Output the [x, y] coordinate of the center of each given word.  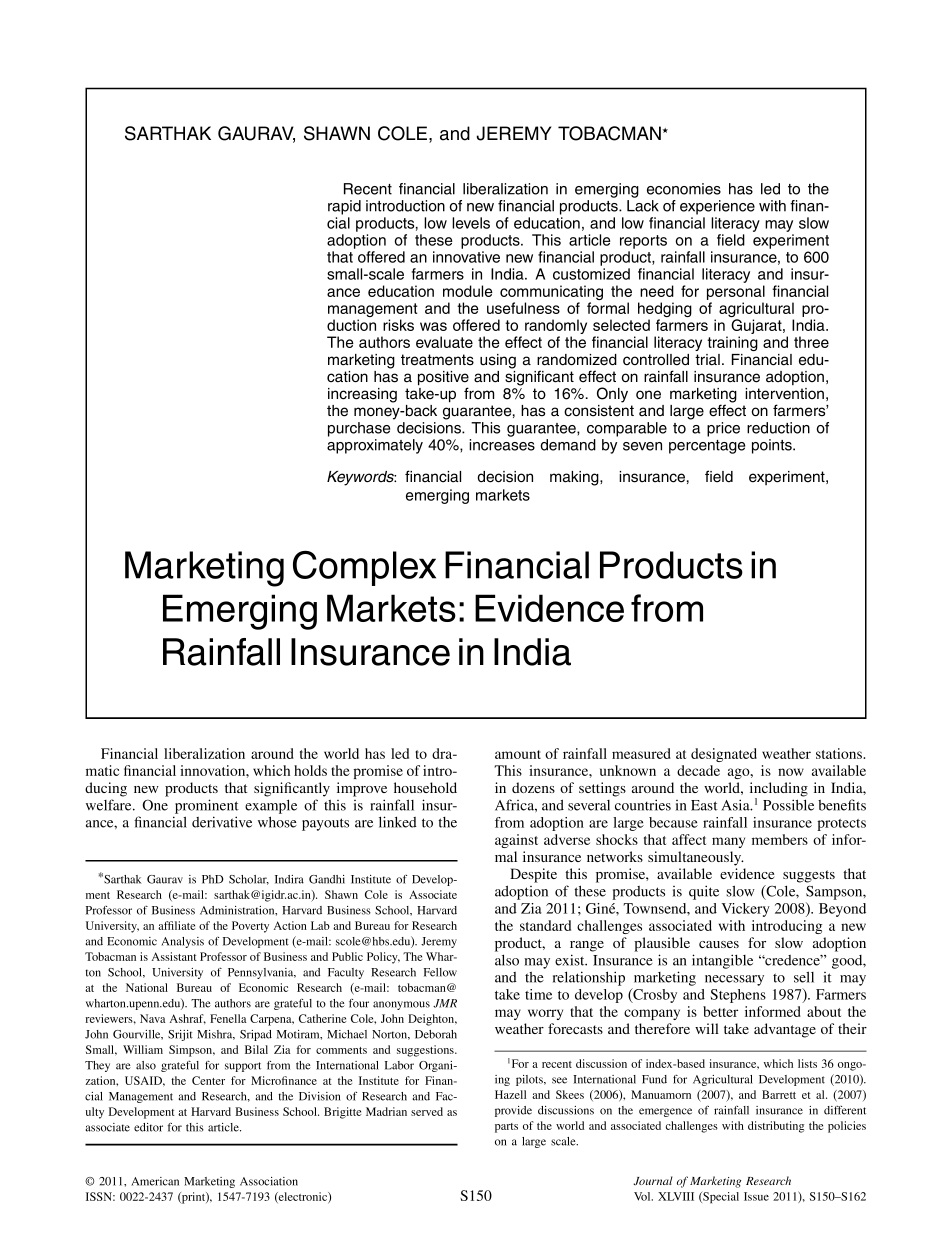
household [425, 787]
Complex [364, 568]
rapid [344, 207]
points [773, 446]
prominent [207, 806]
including [779, 790]
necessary [734, 980]
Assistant [174, 956]
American [155, 1181]
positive [443, 379]
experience [717, 207]
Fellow [440, 972]
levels [471, 223]
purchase [359, 429]
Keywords [361, 478]
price [723, 429]
